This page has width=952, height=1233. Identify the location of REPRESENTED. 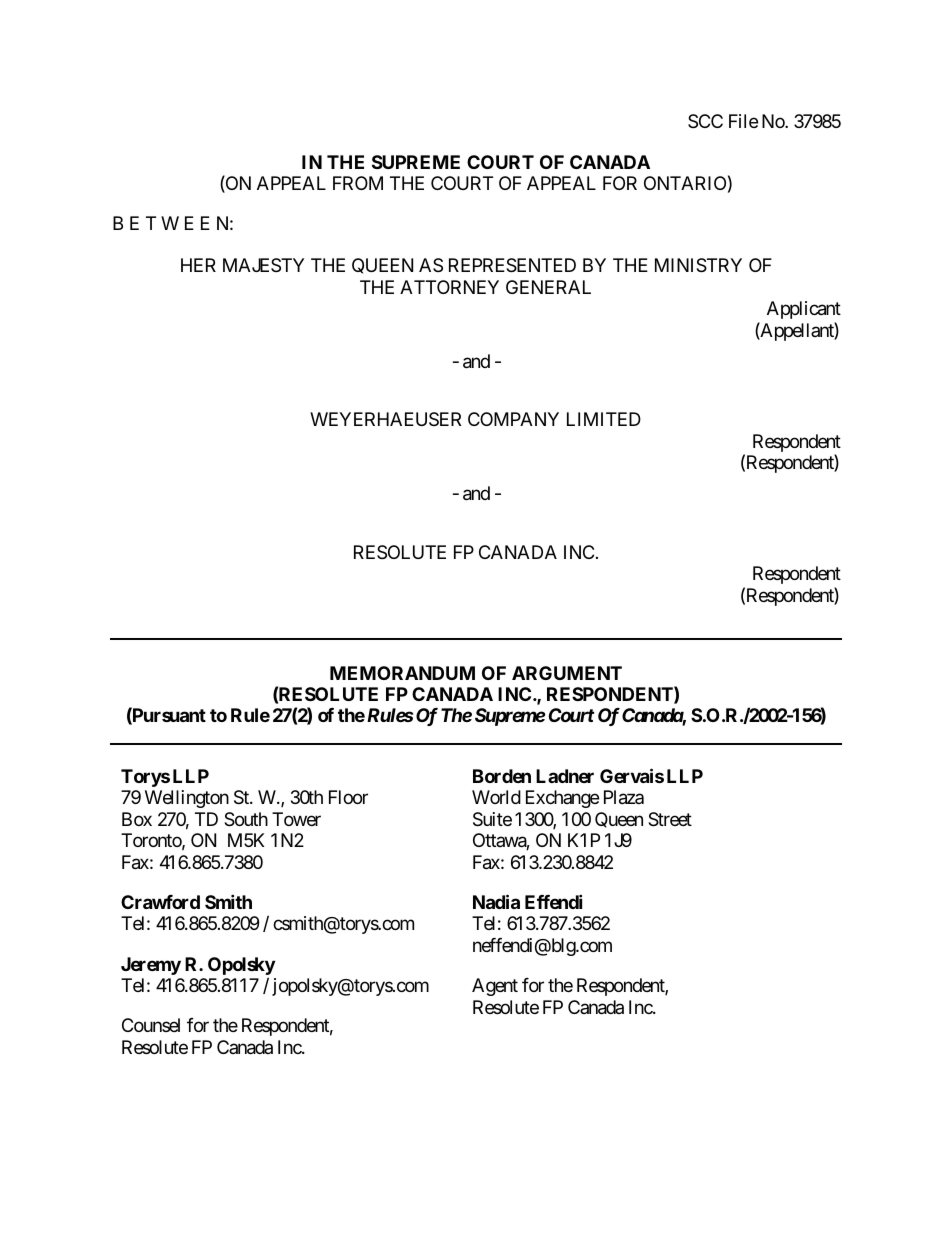
(512, 265).
